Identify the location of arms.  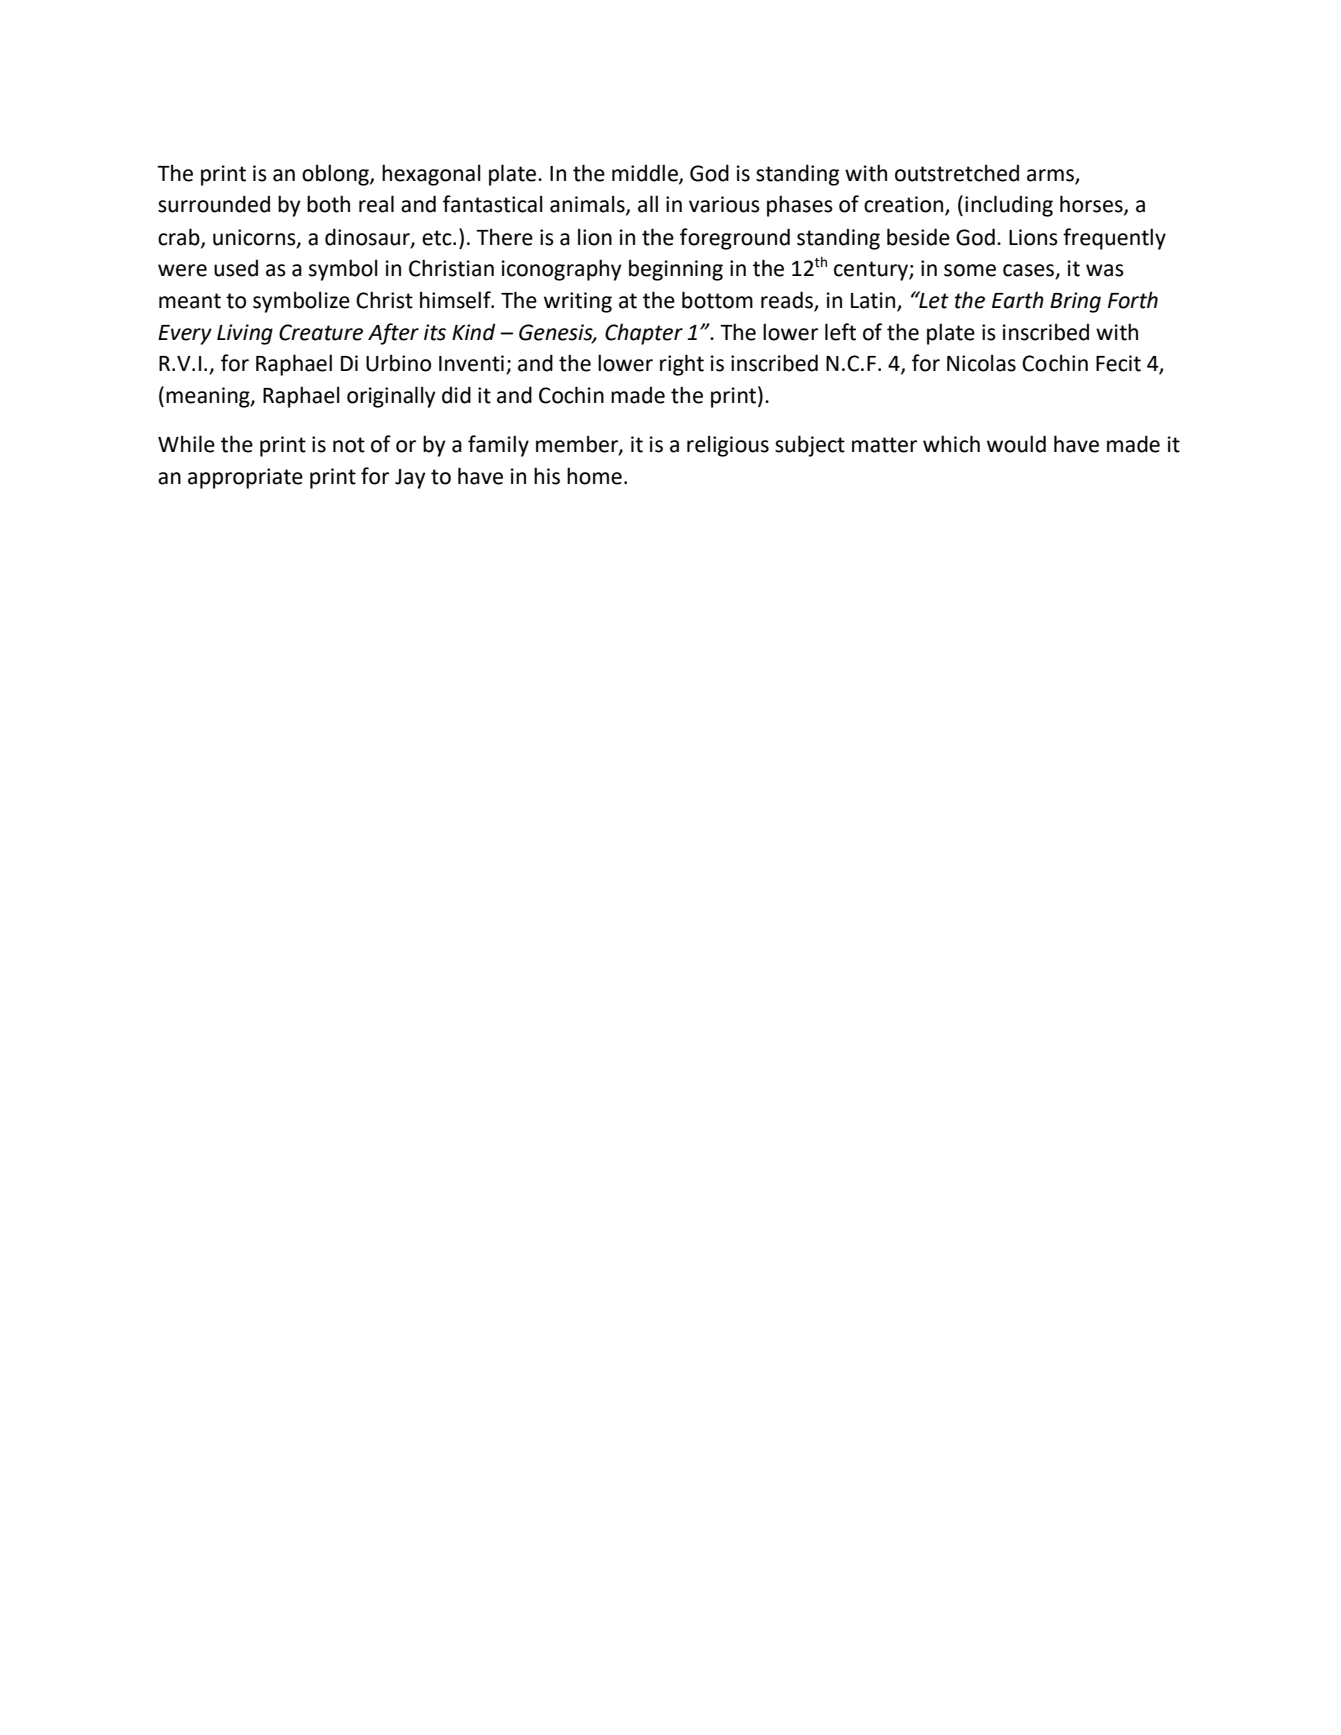
(1051, 176).
